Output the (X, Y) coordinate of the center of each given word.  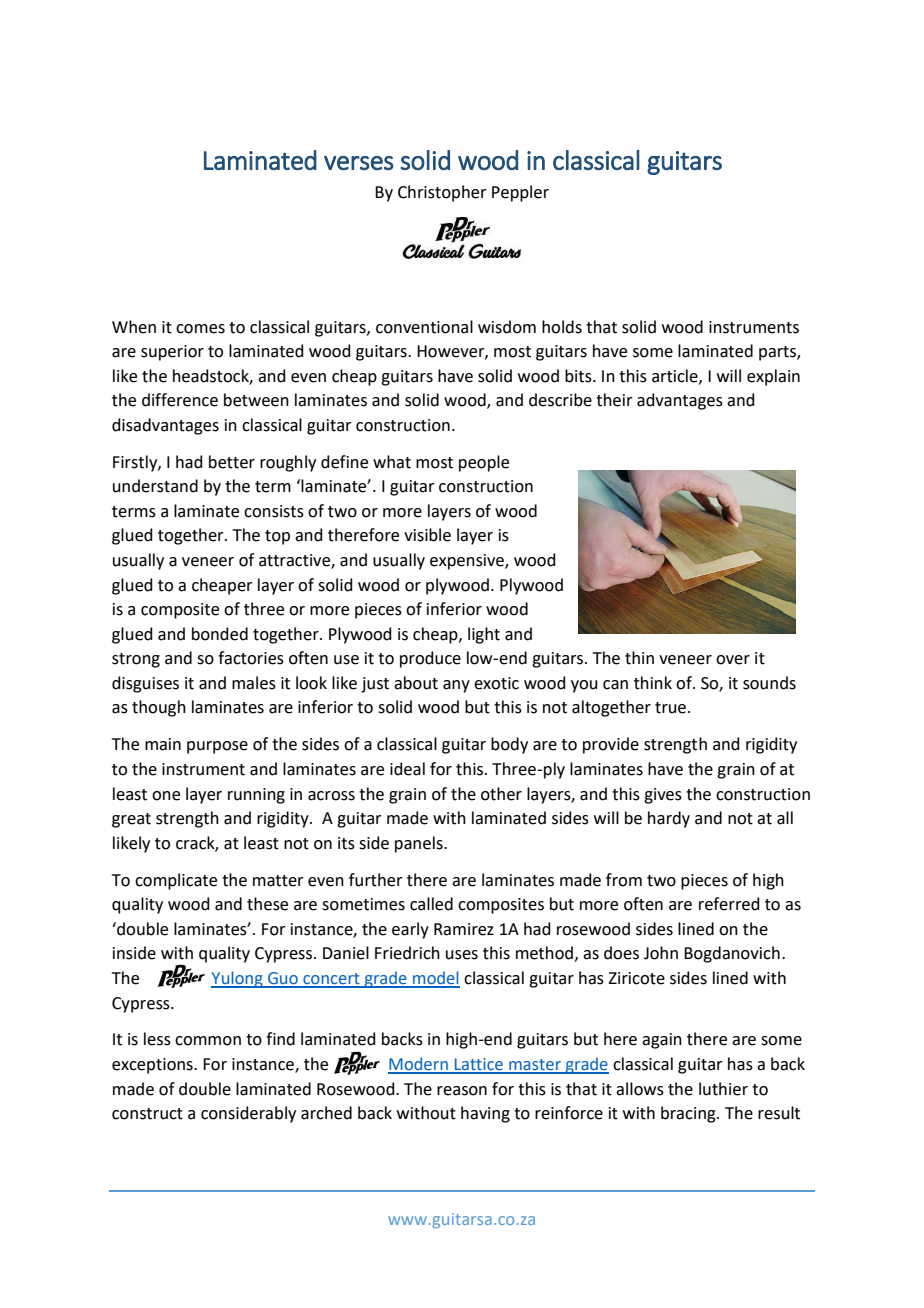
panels (420, 844)
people (484, 463)
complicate (176, 881)
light (484, 635)
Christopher (442, 193)
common (208, 1041)
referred (729, 904)
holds (562, 327)
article (676, 376)
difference (180, 400)
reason (462, 1091)
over (733, 660)
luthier (723, 1089)
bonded (220, 634)
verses (359, 163)
